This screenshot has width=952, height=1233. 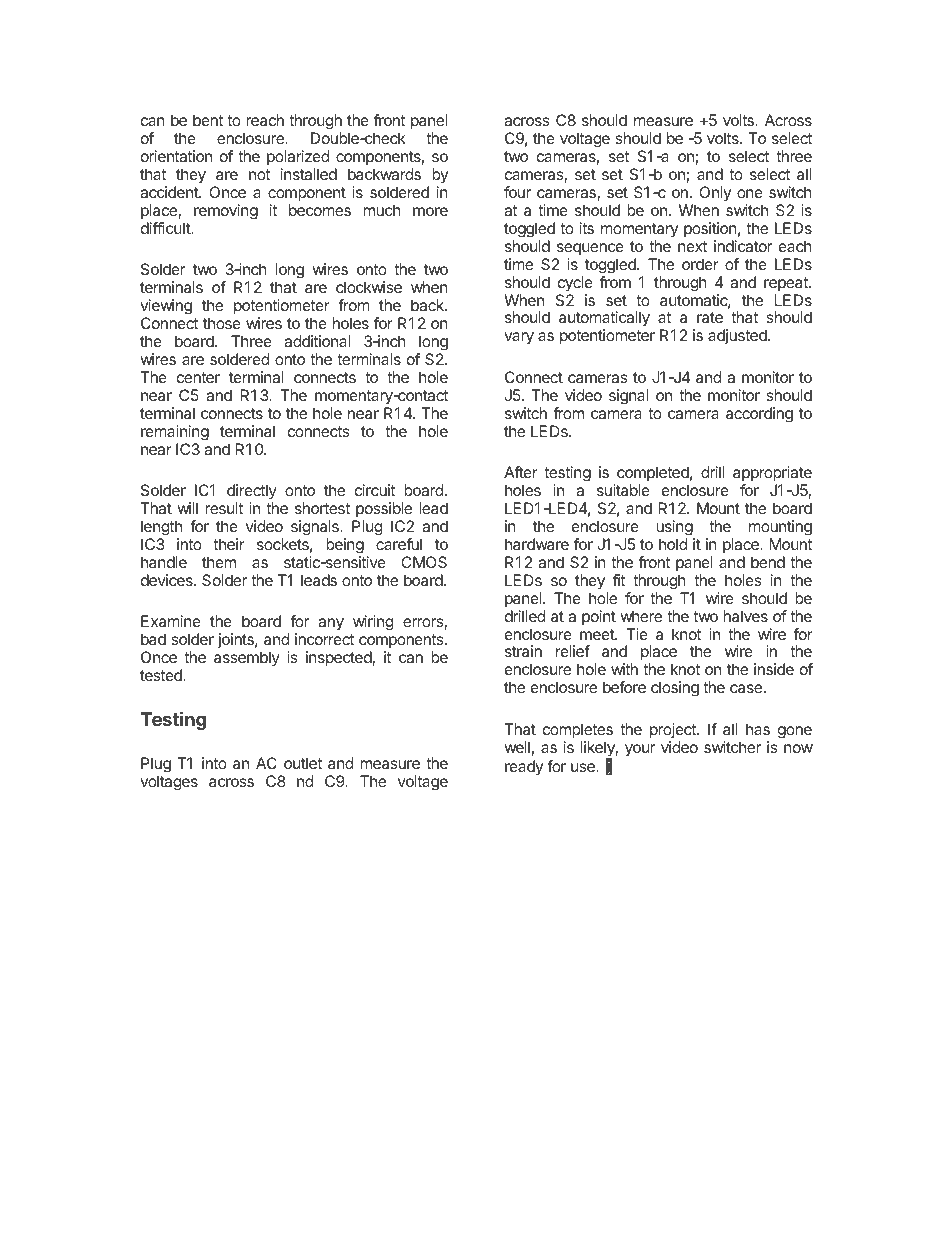 What do you see at coordinates (303, 763) in the screenshot?
I see `outlet` at bounding box center [303, 763].
